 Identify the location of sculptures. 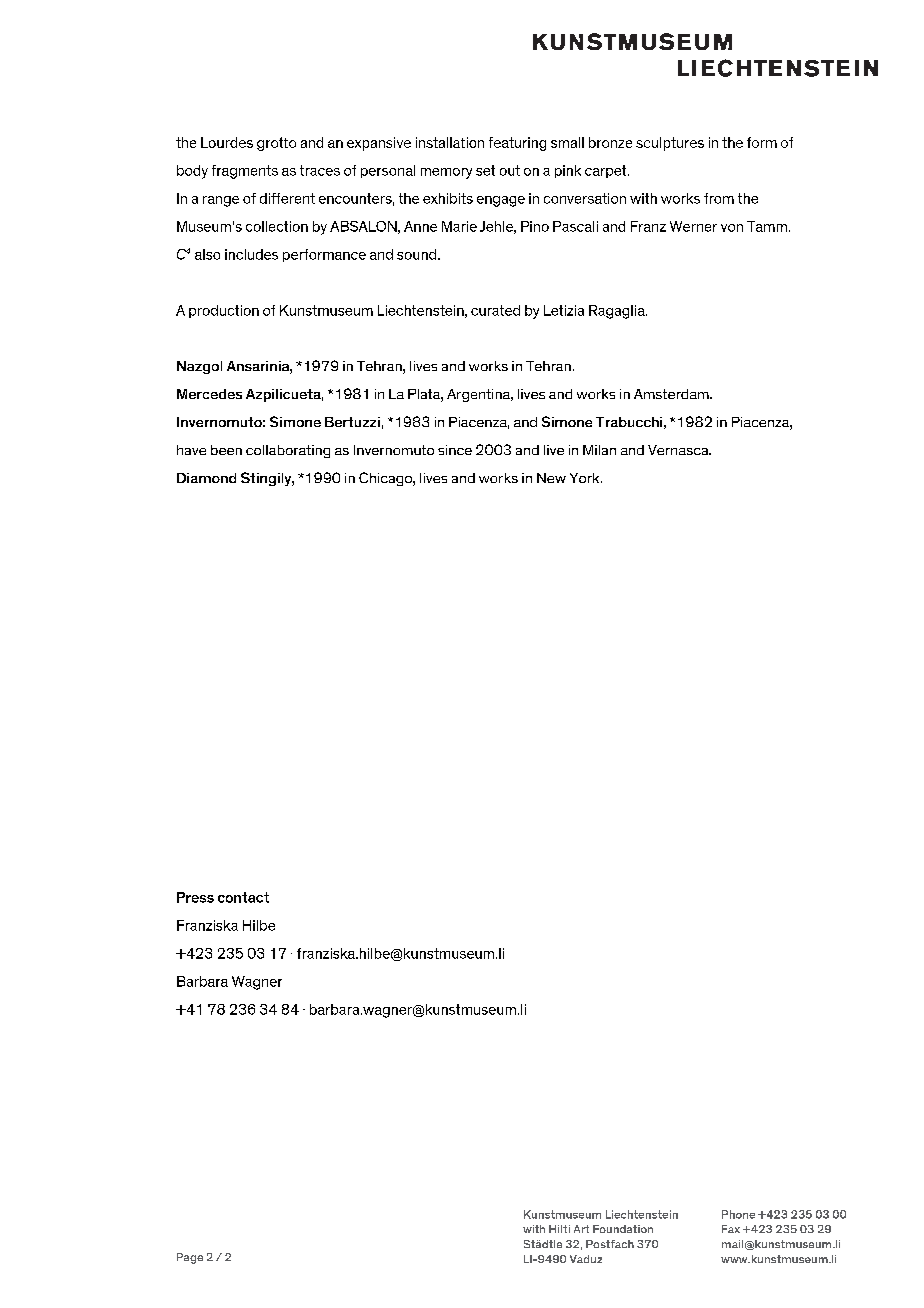
(670, 144).
